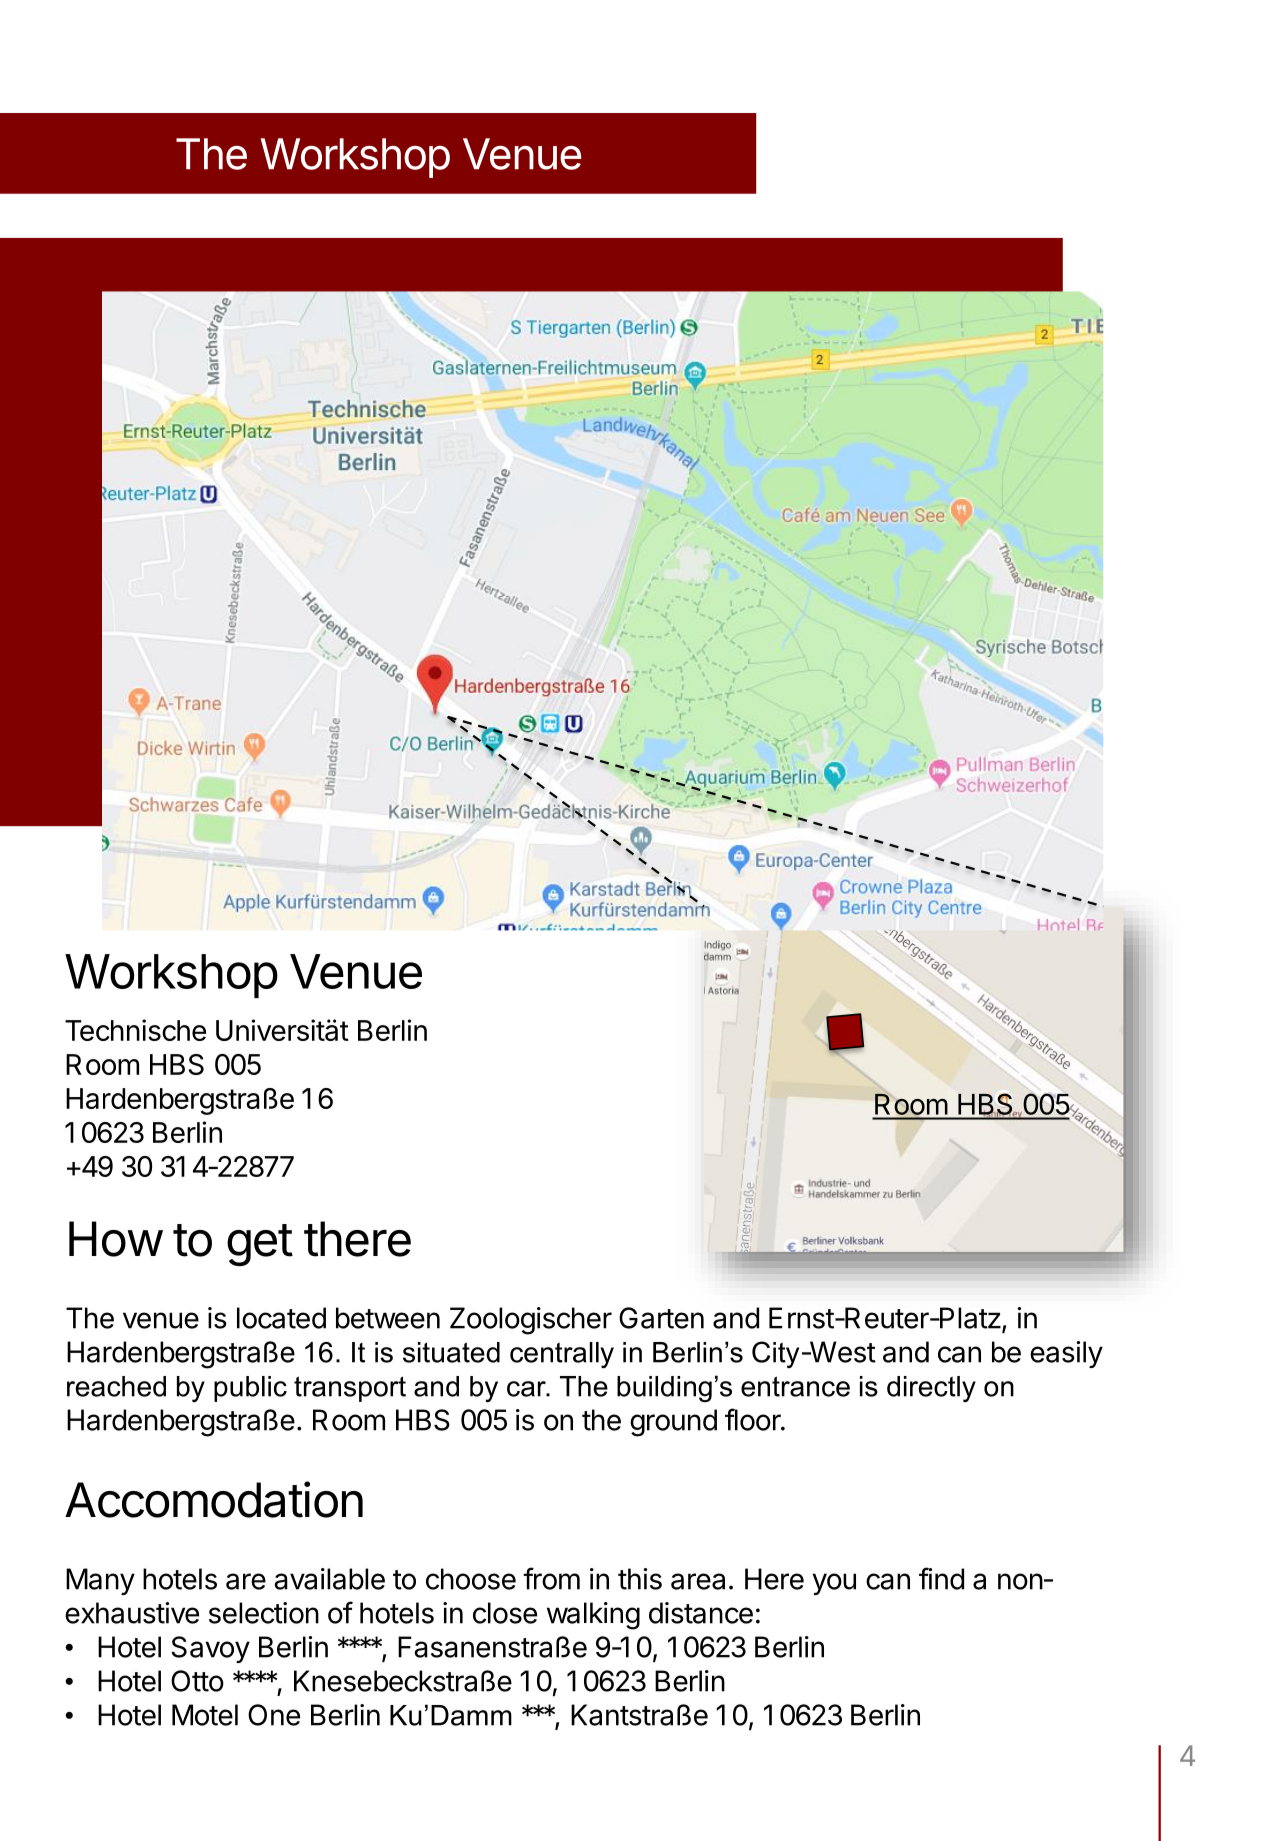 The height and width of the image is (1841, 1275). Describe the element at coordinates (197, 1681) in the image. I see `Otto` at that location.
